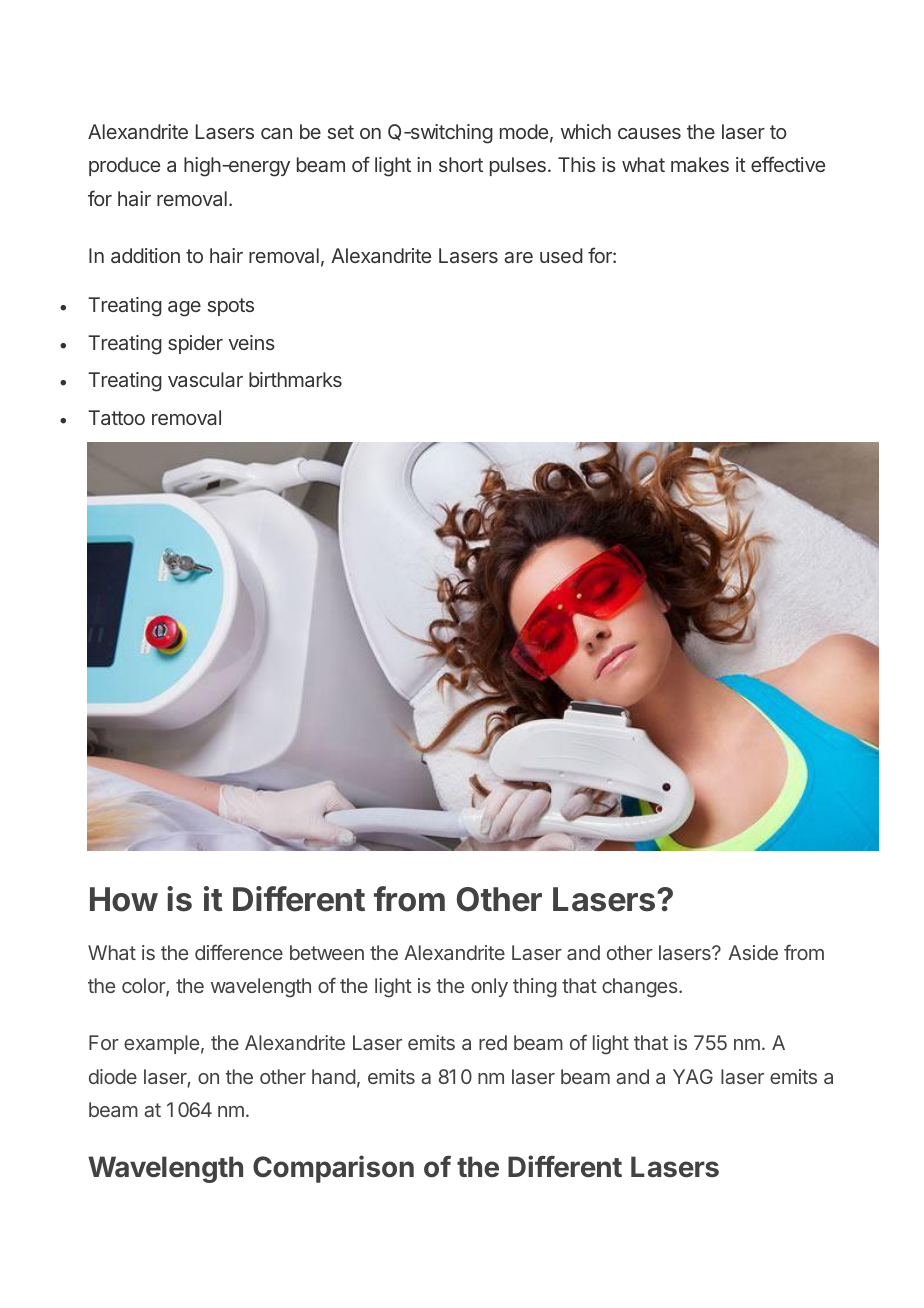 The width and height of the screenshot is (924, 1308). Describe the element at coordinates (700, 164) in the screenshot. I see `makes` at that location.
